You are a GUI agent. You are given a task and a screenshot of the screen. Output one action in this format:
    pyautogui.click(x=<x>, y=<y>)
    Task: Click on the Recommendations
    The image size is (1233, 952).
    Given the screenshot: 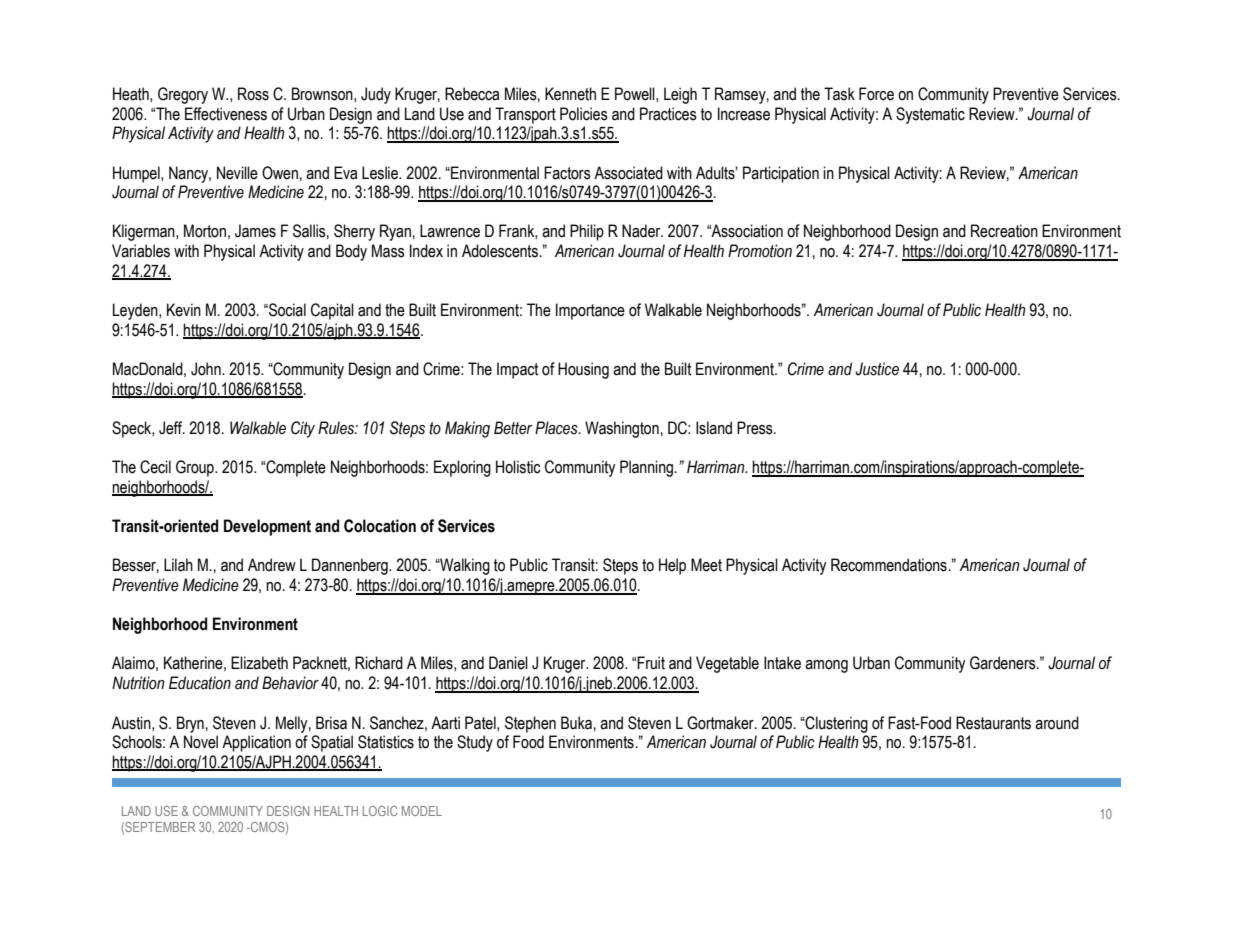 What is the action you would take?
    pyautogui.click(x=889, y=565)
